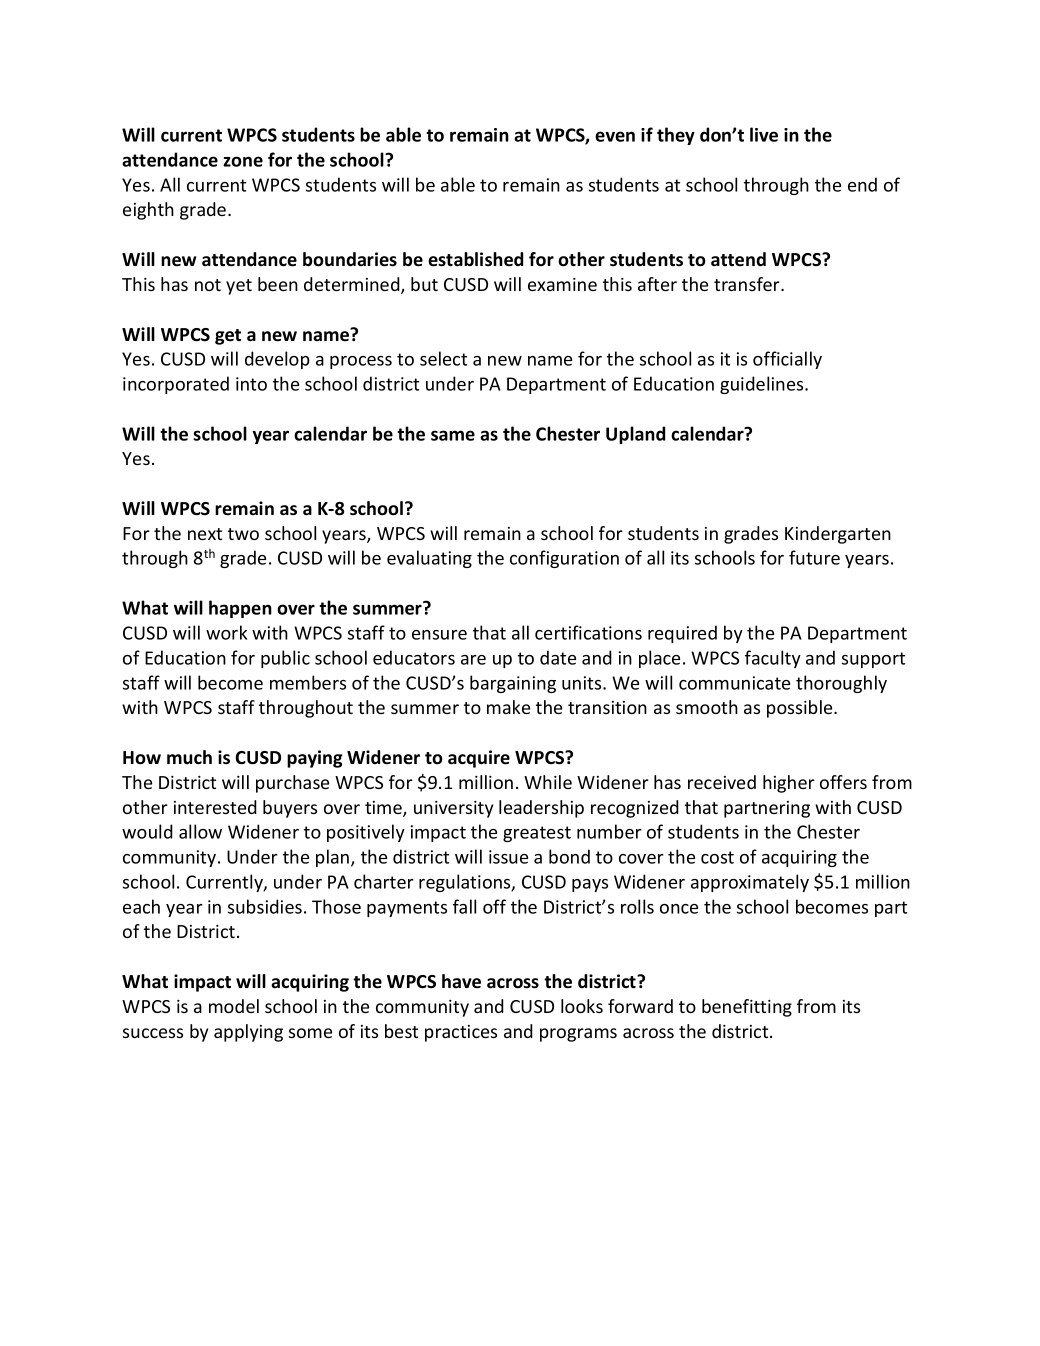  Describe the element at coordinates (615, 136) in the screenshot. I see `even` at that location.
